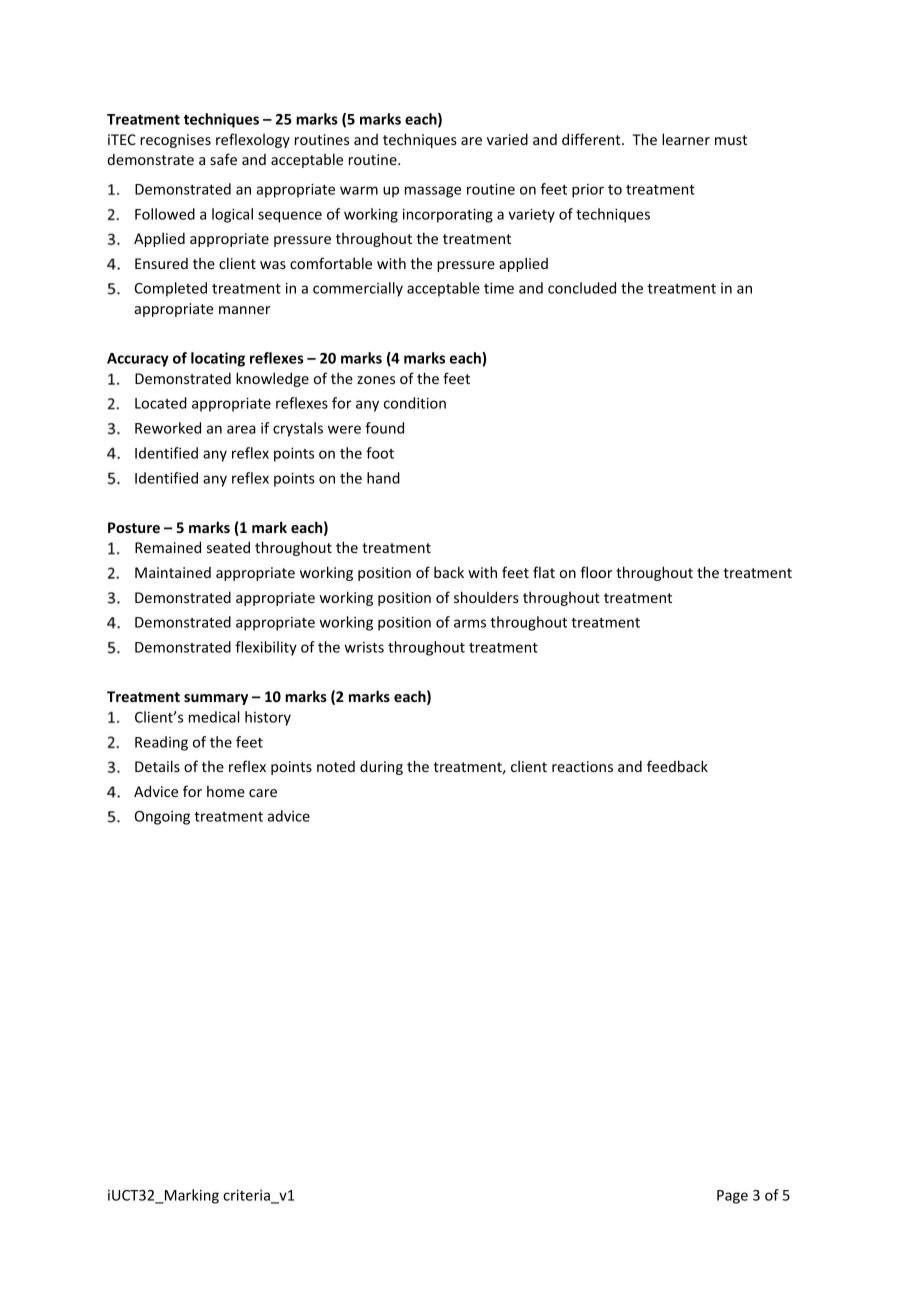 The image size is (924, 1308). I want to click on safe, so click(223, 159).
